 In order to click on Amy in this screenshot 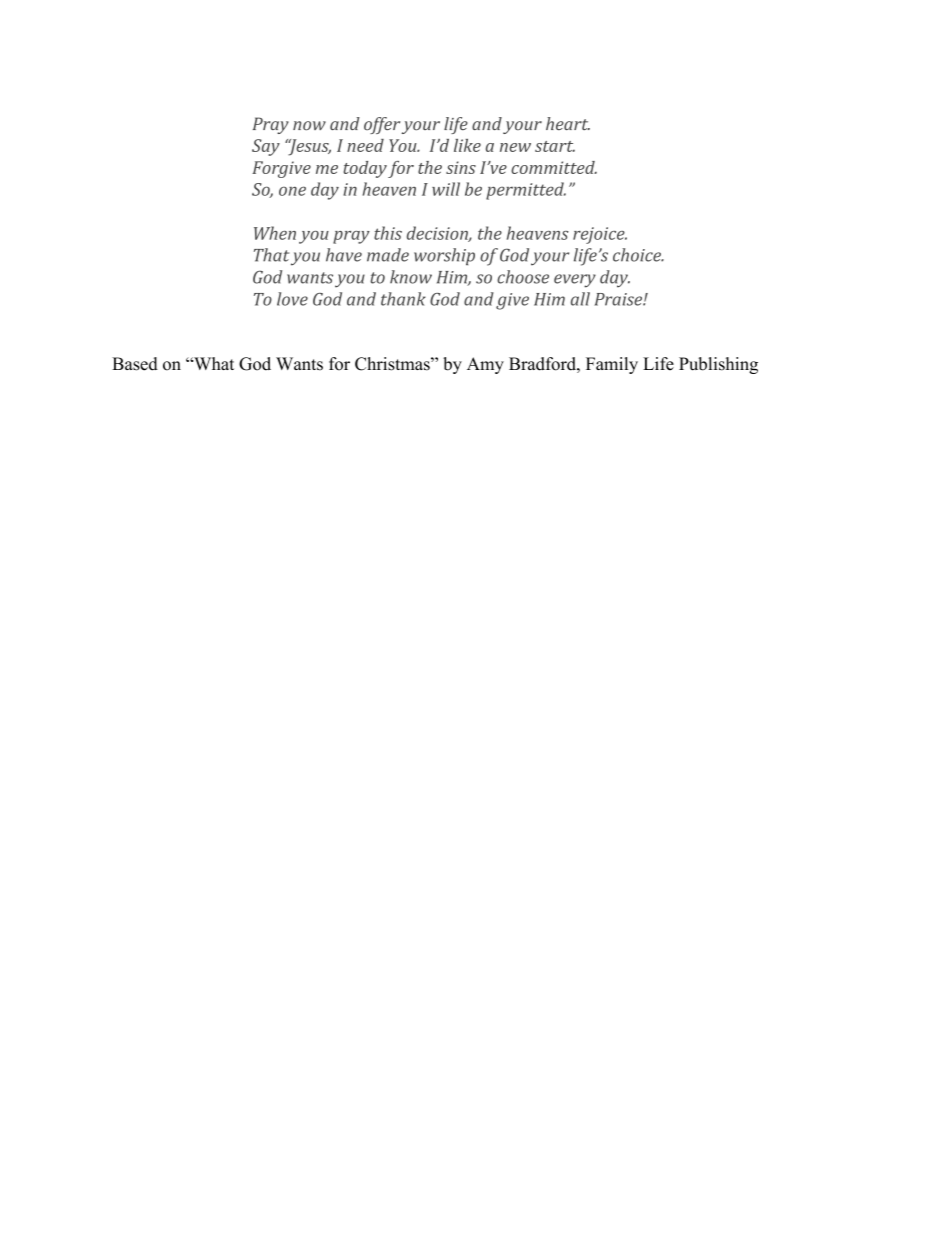, I will do `click(485, 365)`.
